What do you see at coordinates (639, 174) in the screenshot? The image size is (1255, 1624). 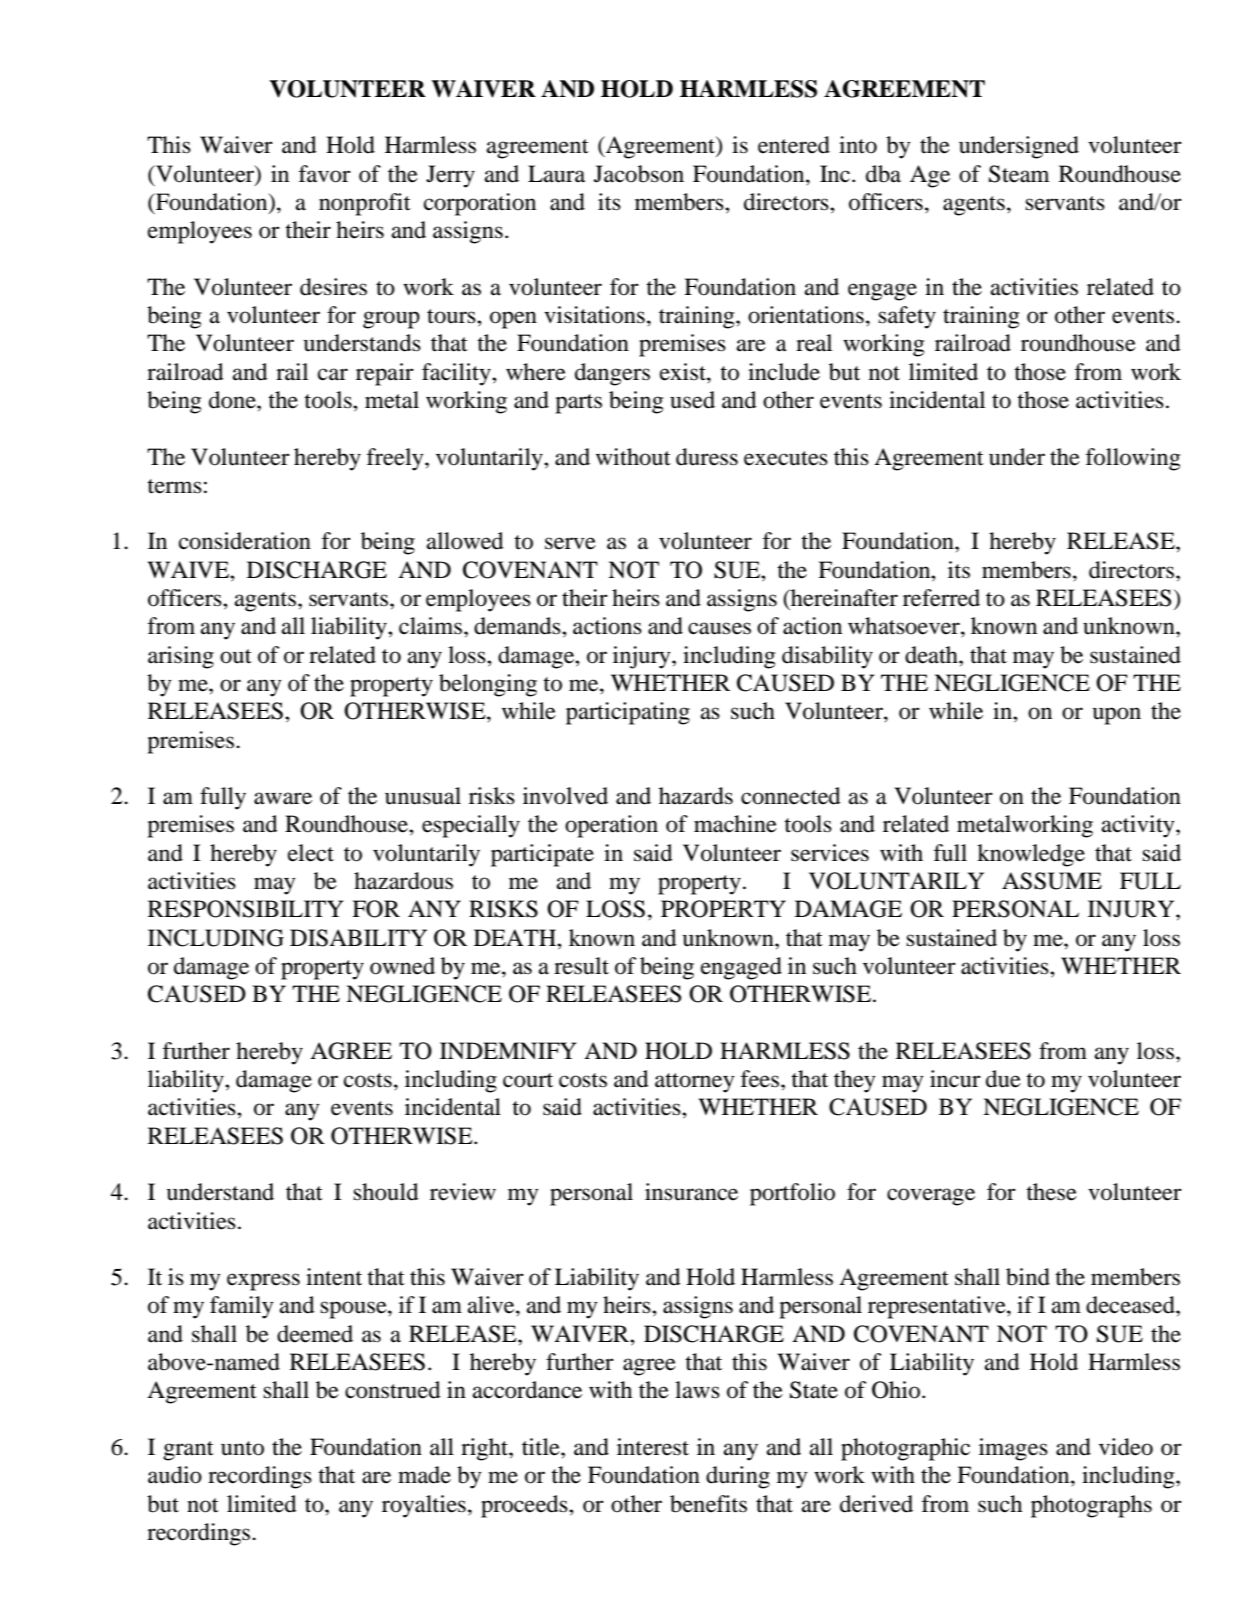 I see `Jacobson` at bounding box center [639, 174].
